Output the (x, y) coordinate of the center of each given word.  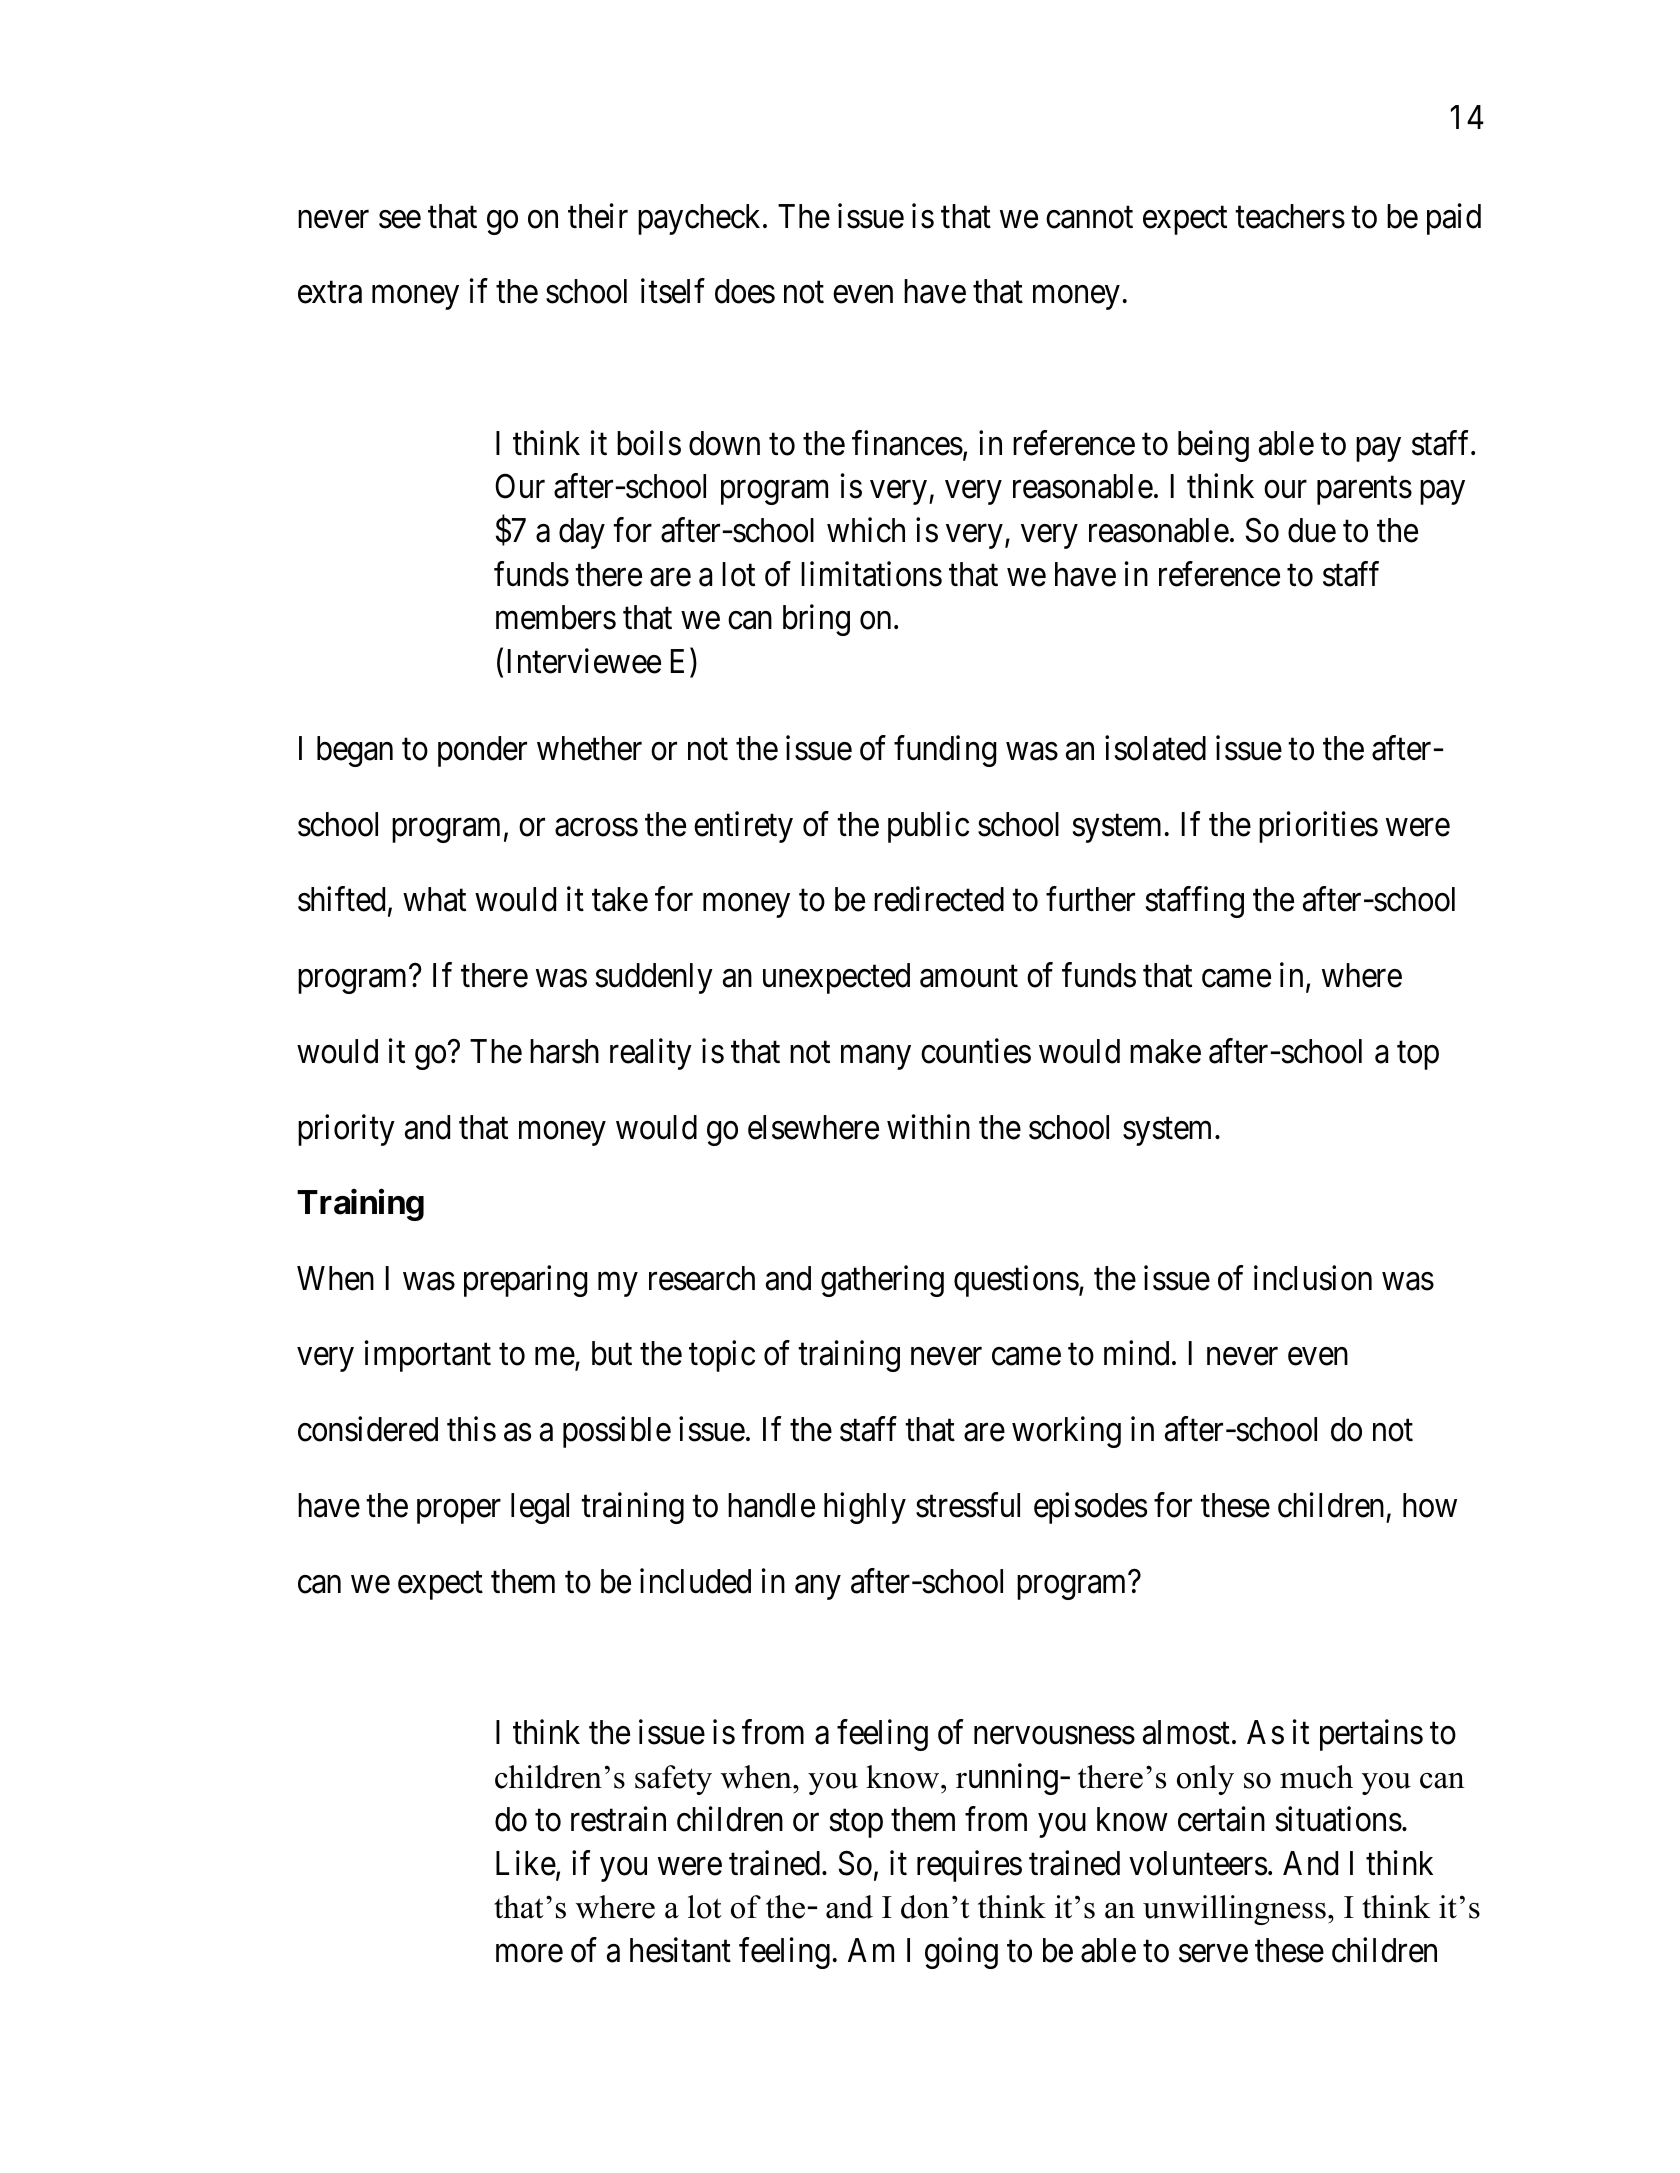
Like (526, 1863)
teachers (1290, 216)
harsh (564, 1051)
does (745, 291)
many (876, 1058)
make (1165, 1051)
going (961, 1953)
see (400, 220)
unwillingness (1234, 1910)
